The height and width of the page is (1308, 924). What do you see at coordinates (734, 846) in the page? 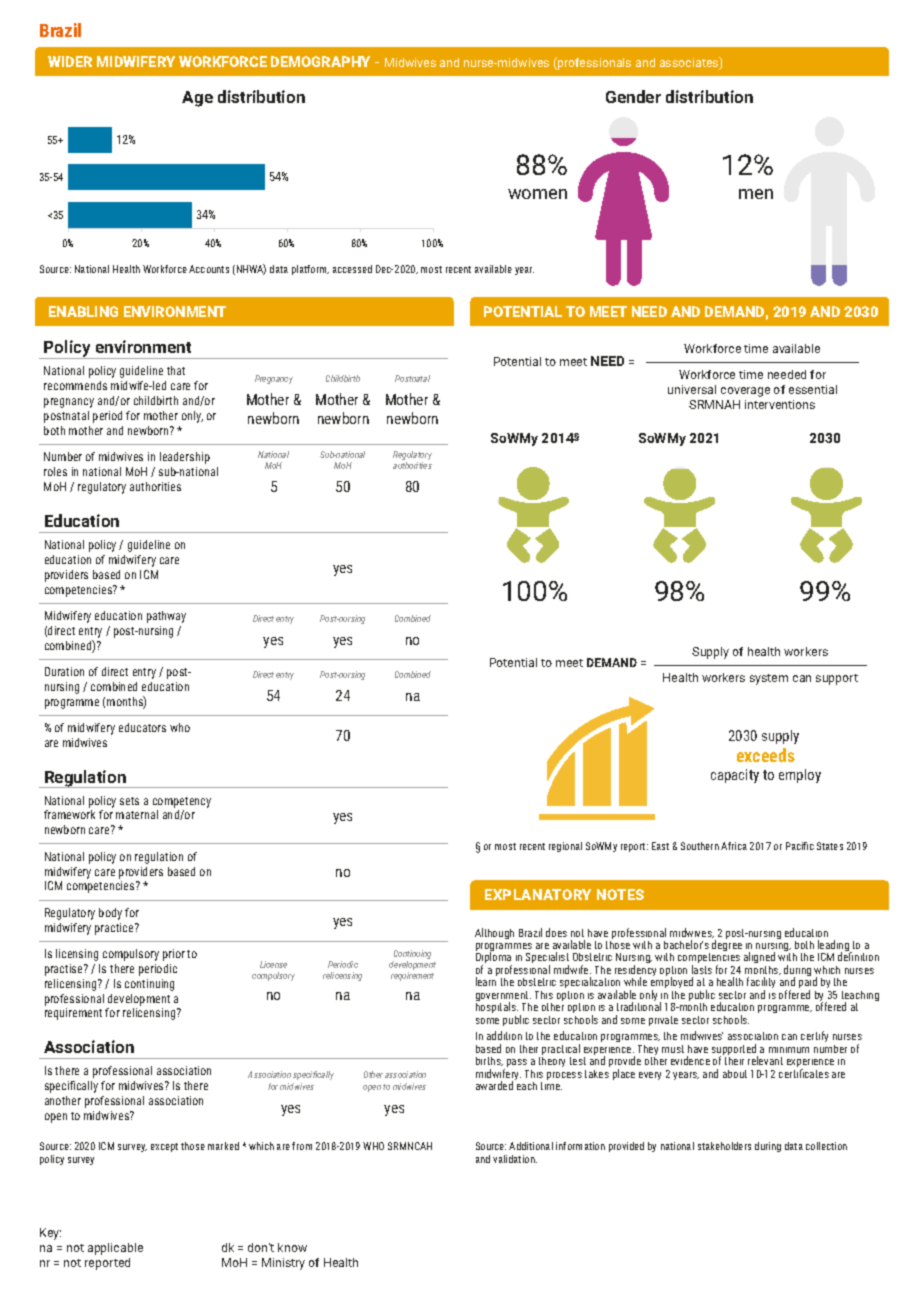
I see `Africa` at bounding box center [734, 846].
